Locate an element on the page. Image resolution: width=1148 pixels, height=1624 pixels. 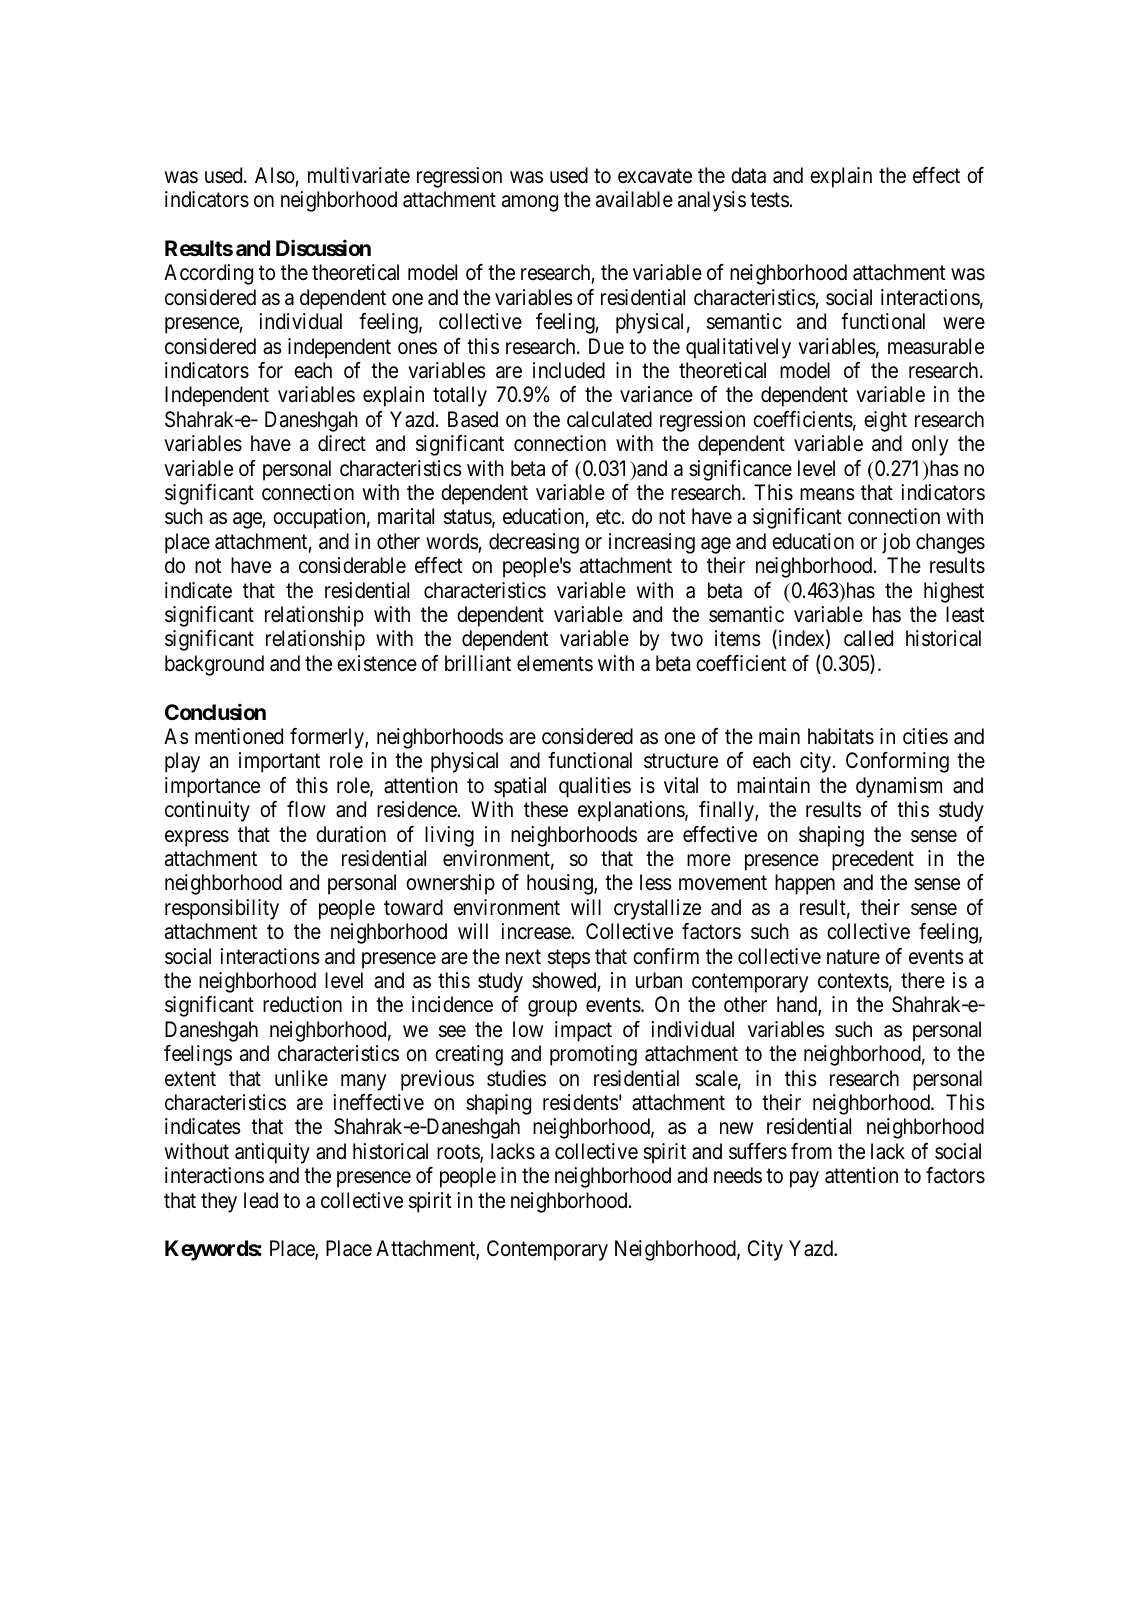
elements is located at coordinates (555, 663).
